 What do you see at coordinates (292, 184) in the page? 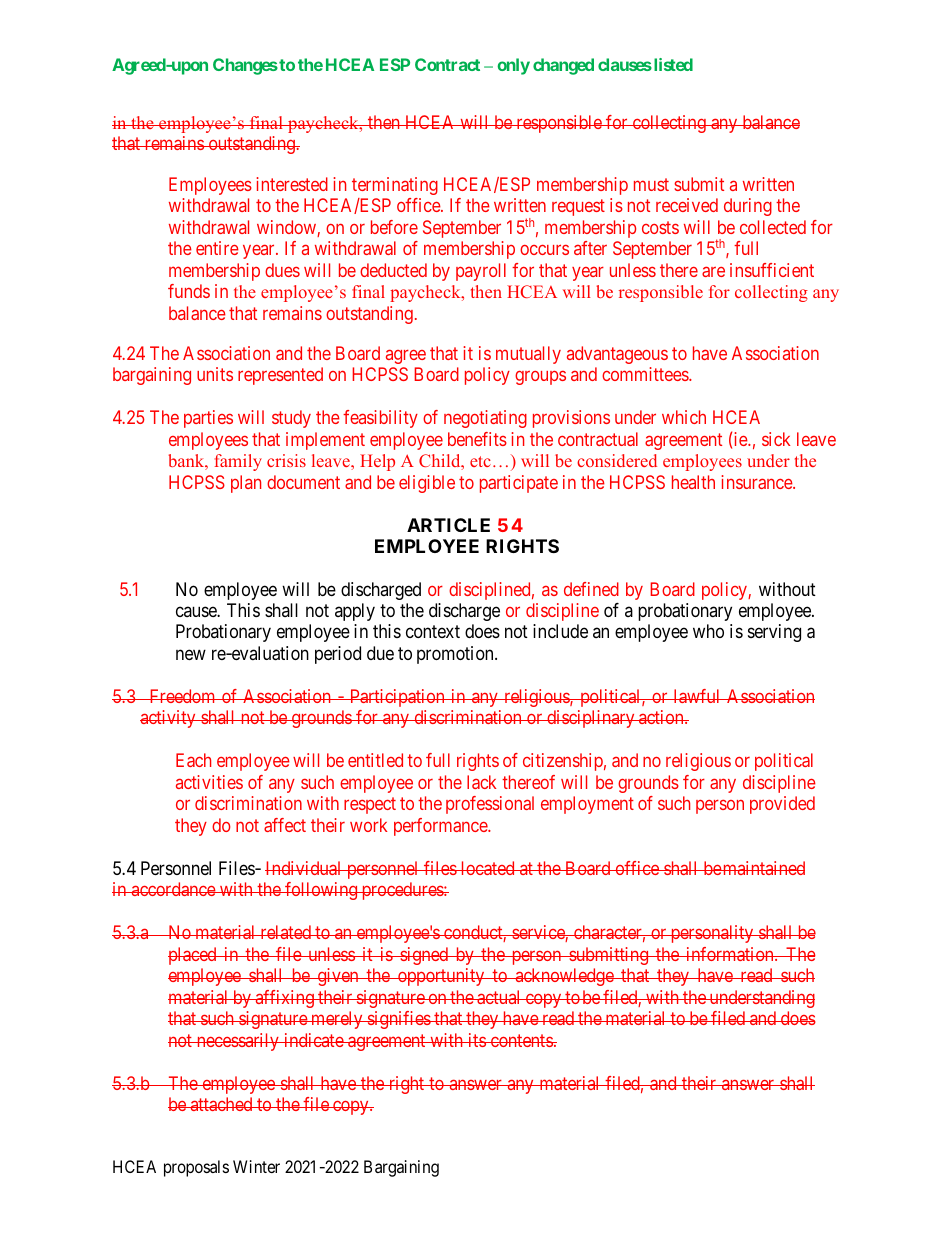
I see `interested` at bounding box center [292, 184].
